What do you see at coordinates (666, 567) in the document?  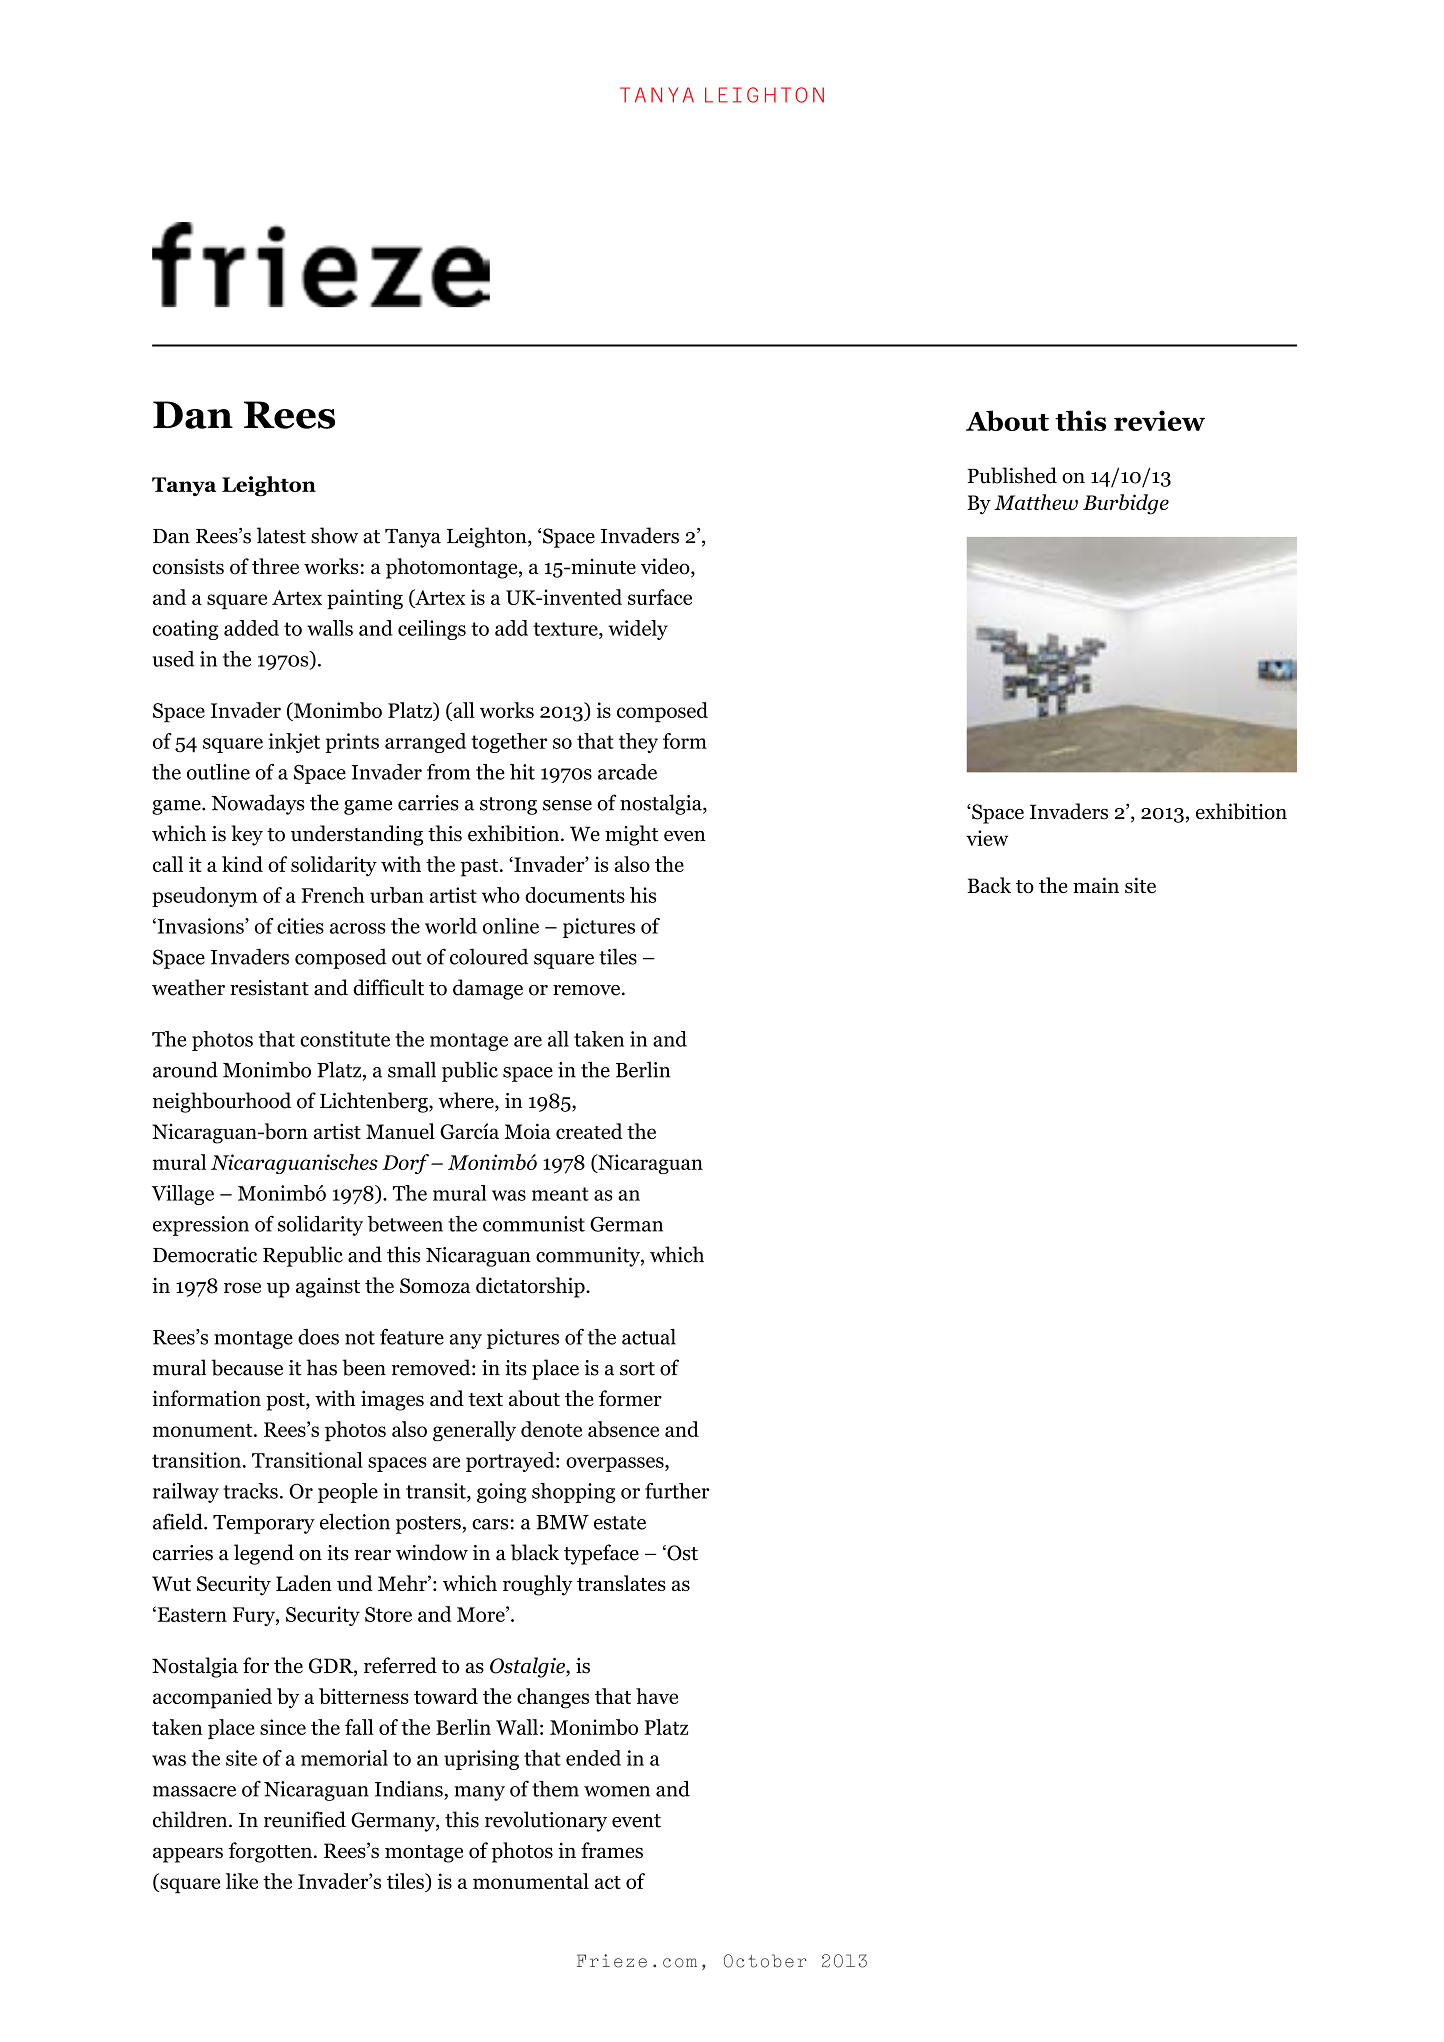 I see `video` at bounding box center [666, 567].
